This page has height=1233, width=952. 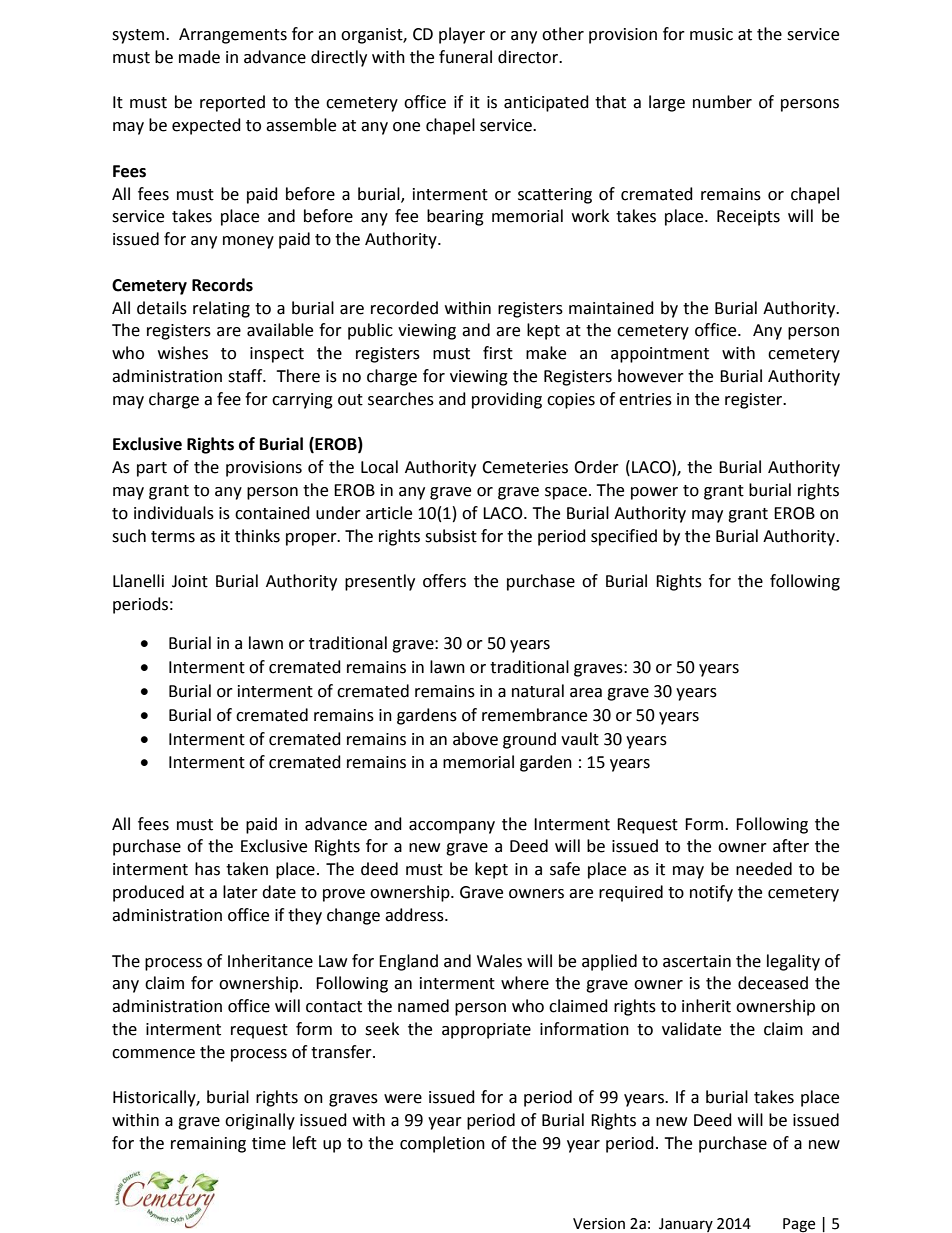 I want to click on completion, so click(x=442, y=1144).
